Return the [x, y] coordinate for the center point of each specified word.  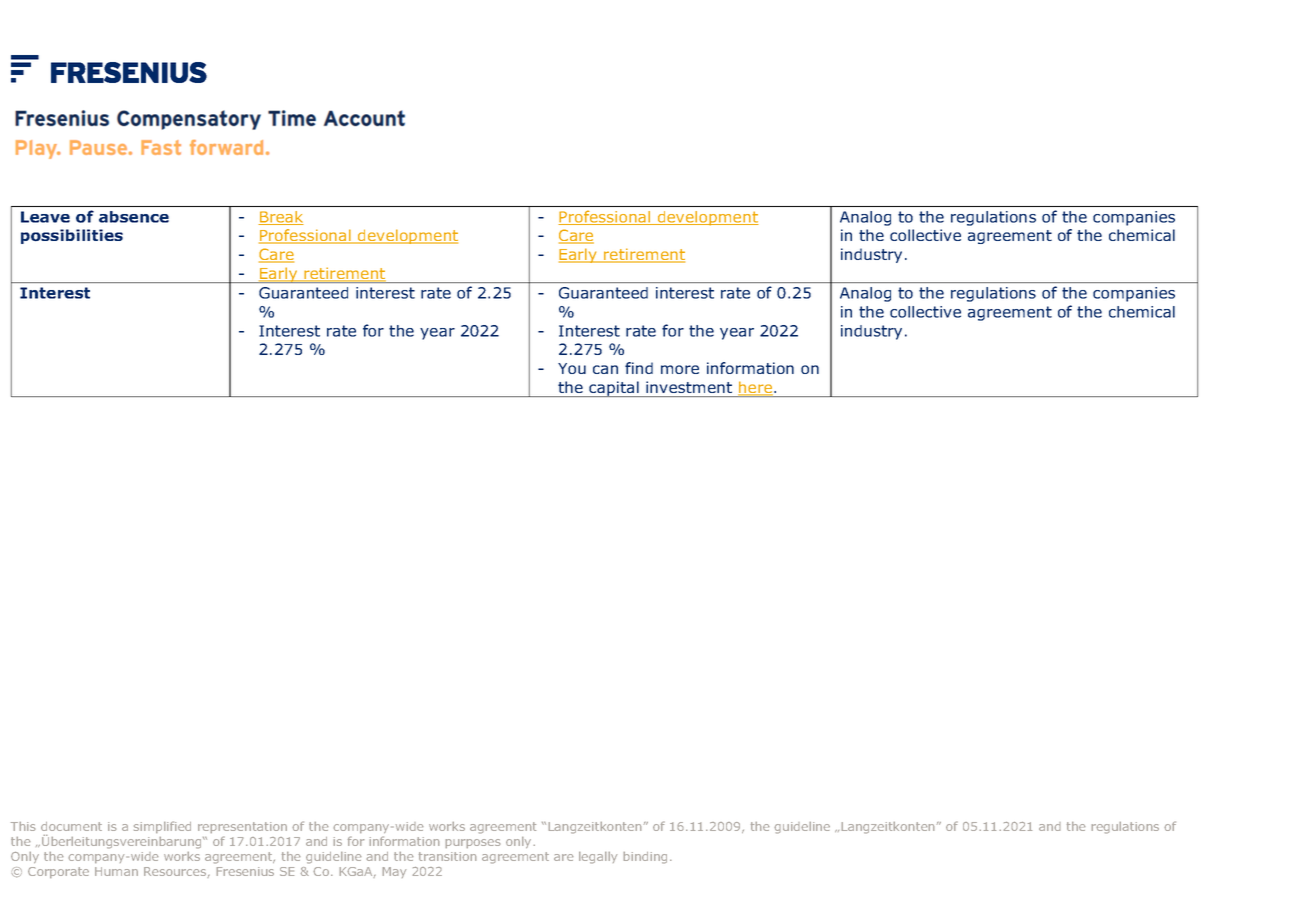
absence [134, 217]
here [756, 388]
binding [645, 858]
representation [242, 827]
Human [116, 871]
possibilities [72, 236]
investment [689, 387]
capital [614, 389]
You [572, 368]
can [605, 369]
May [394, 872]
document [71, 826]
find [639, 368]
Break [281, 218]
